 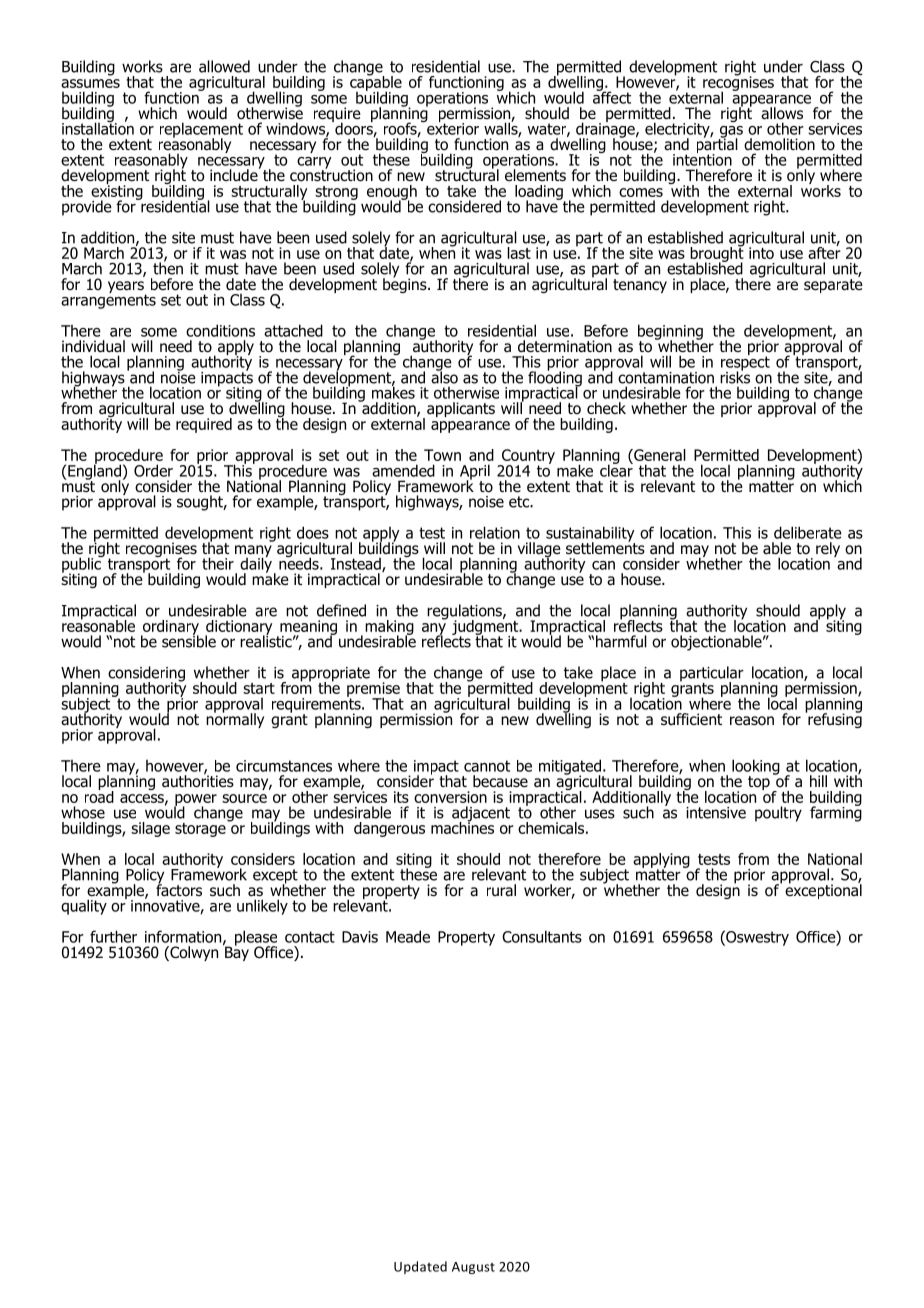 What do you see at coordinates (691, 719) in the screenshot?
I see `sufficient` at bounding box center [691, 719].
